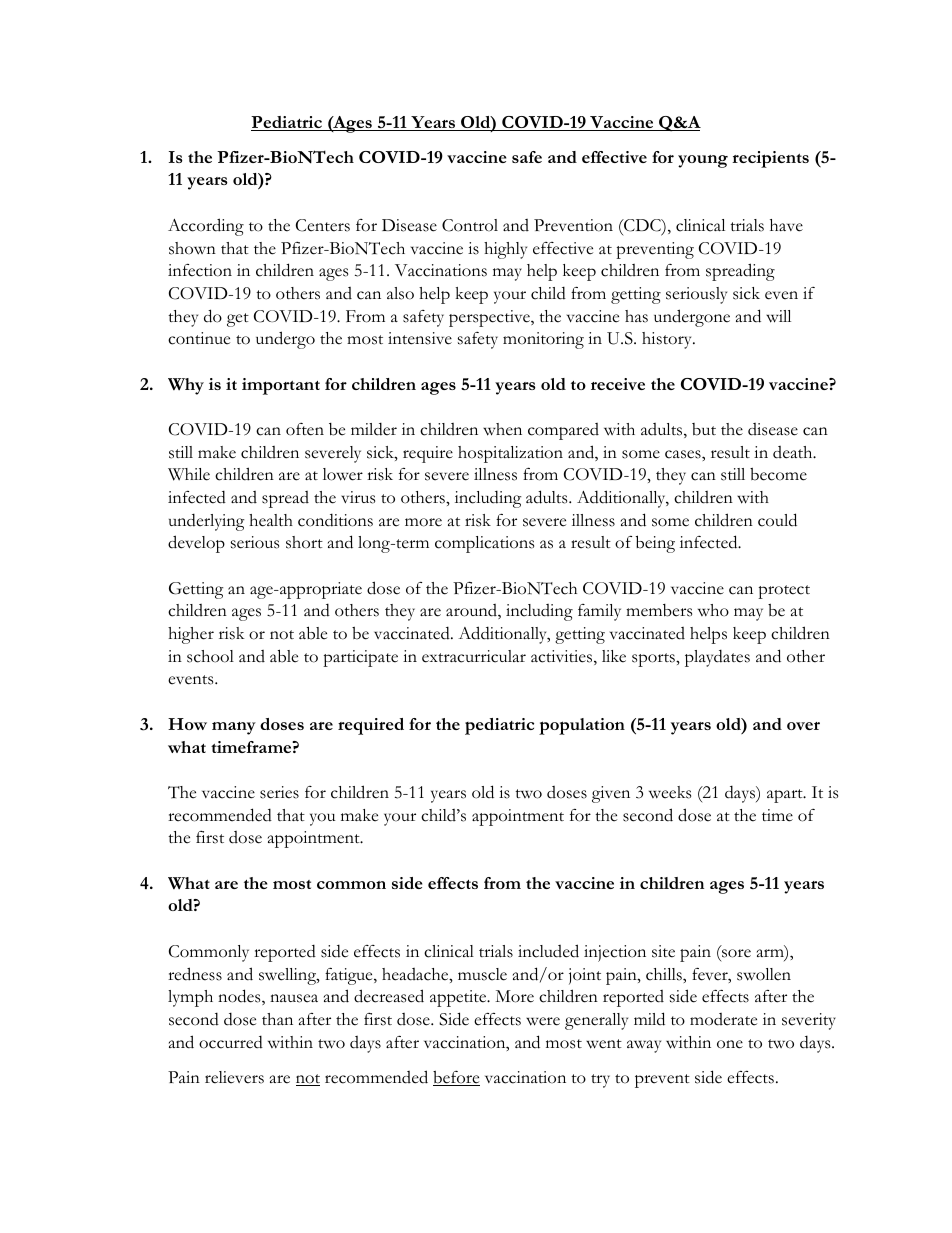  What do you see at coordinates (456, 1078) in the image?
I see `before` at bounding box center [456, 1078].
